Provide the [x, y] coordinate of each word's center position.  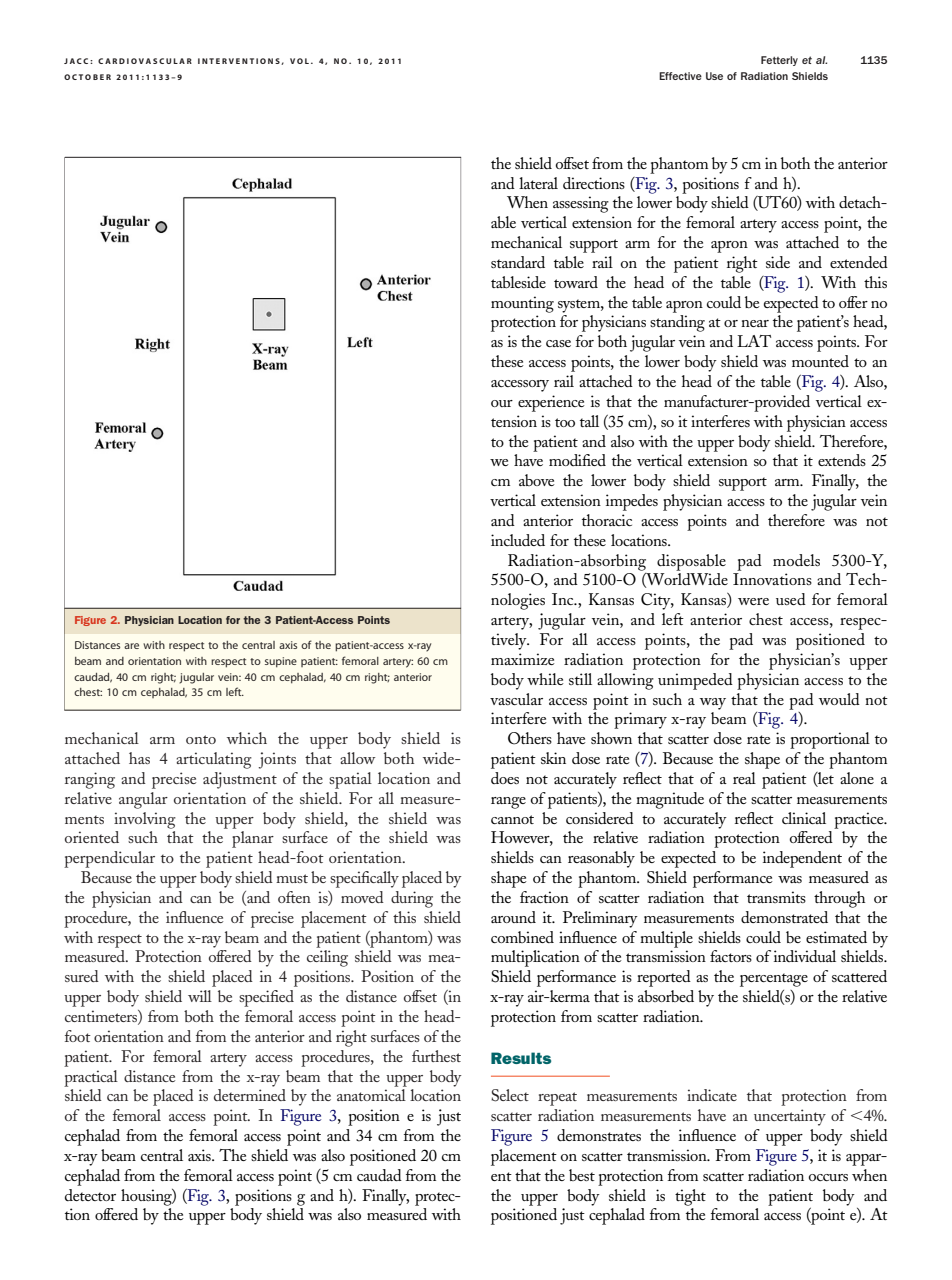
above [537, 480]
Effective [680, 76]
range [508, 803]
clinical [804, 818]
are [131, 646]
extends [842, 460]
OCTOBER [87, 77]
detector [90, 1195]
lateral [538, 183]
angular [143, 800]
